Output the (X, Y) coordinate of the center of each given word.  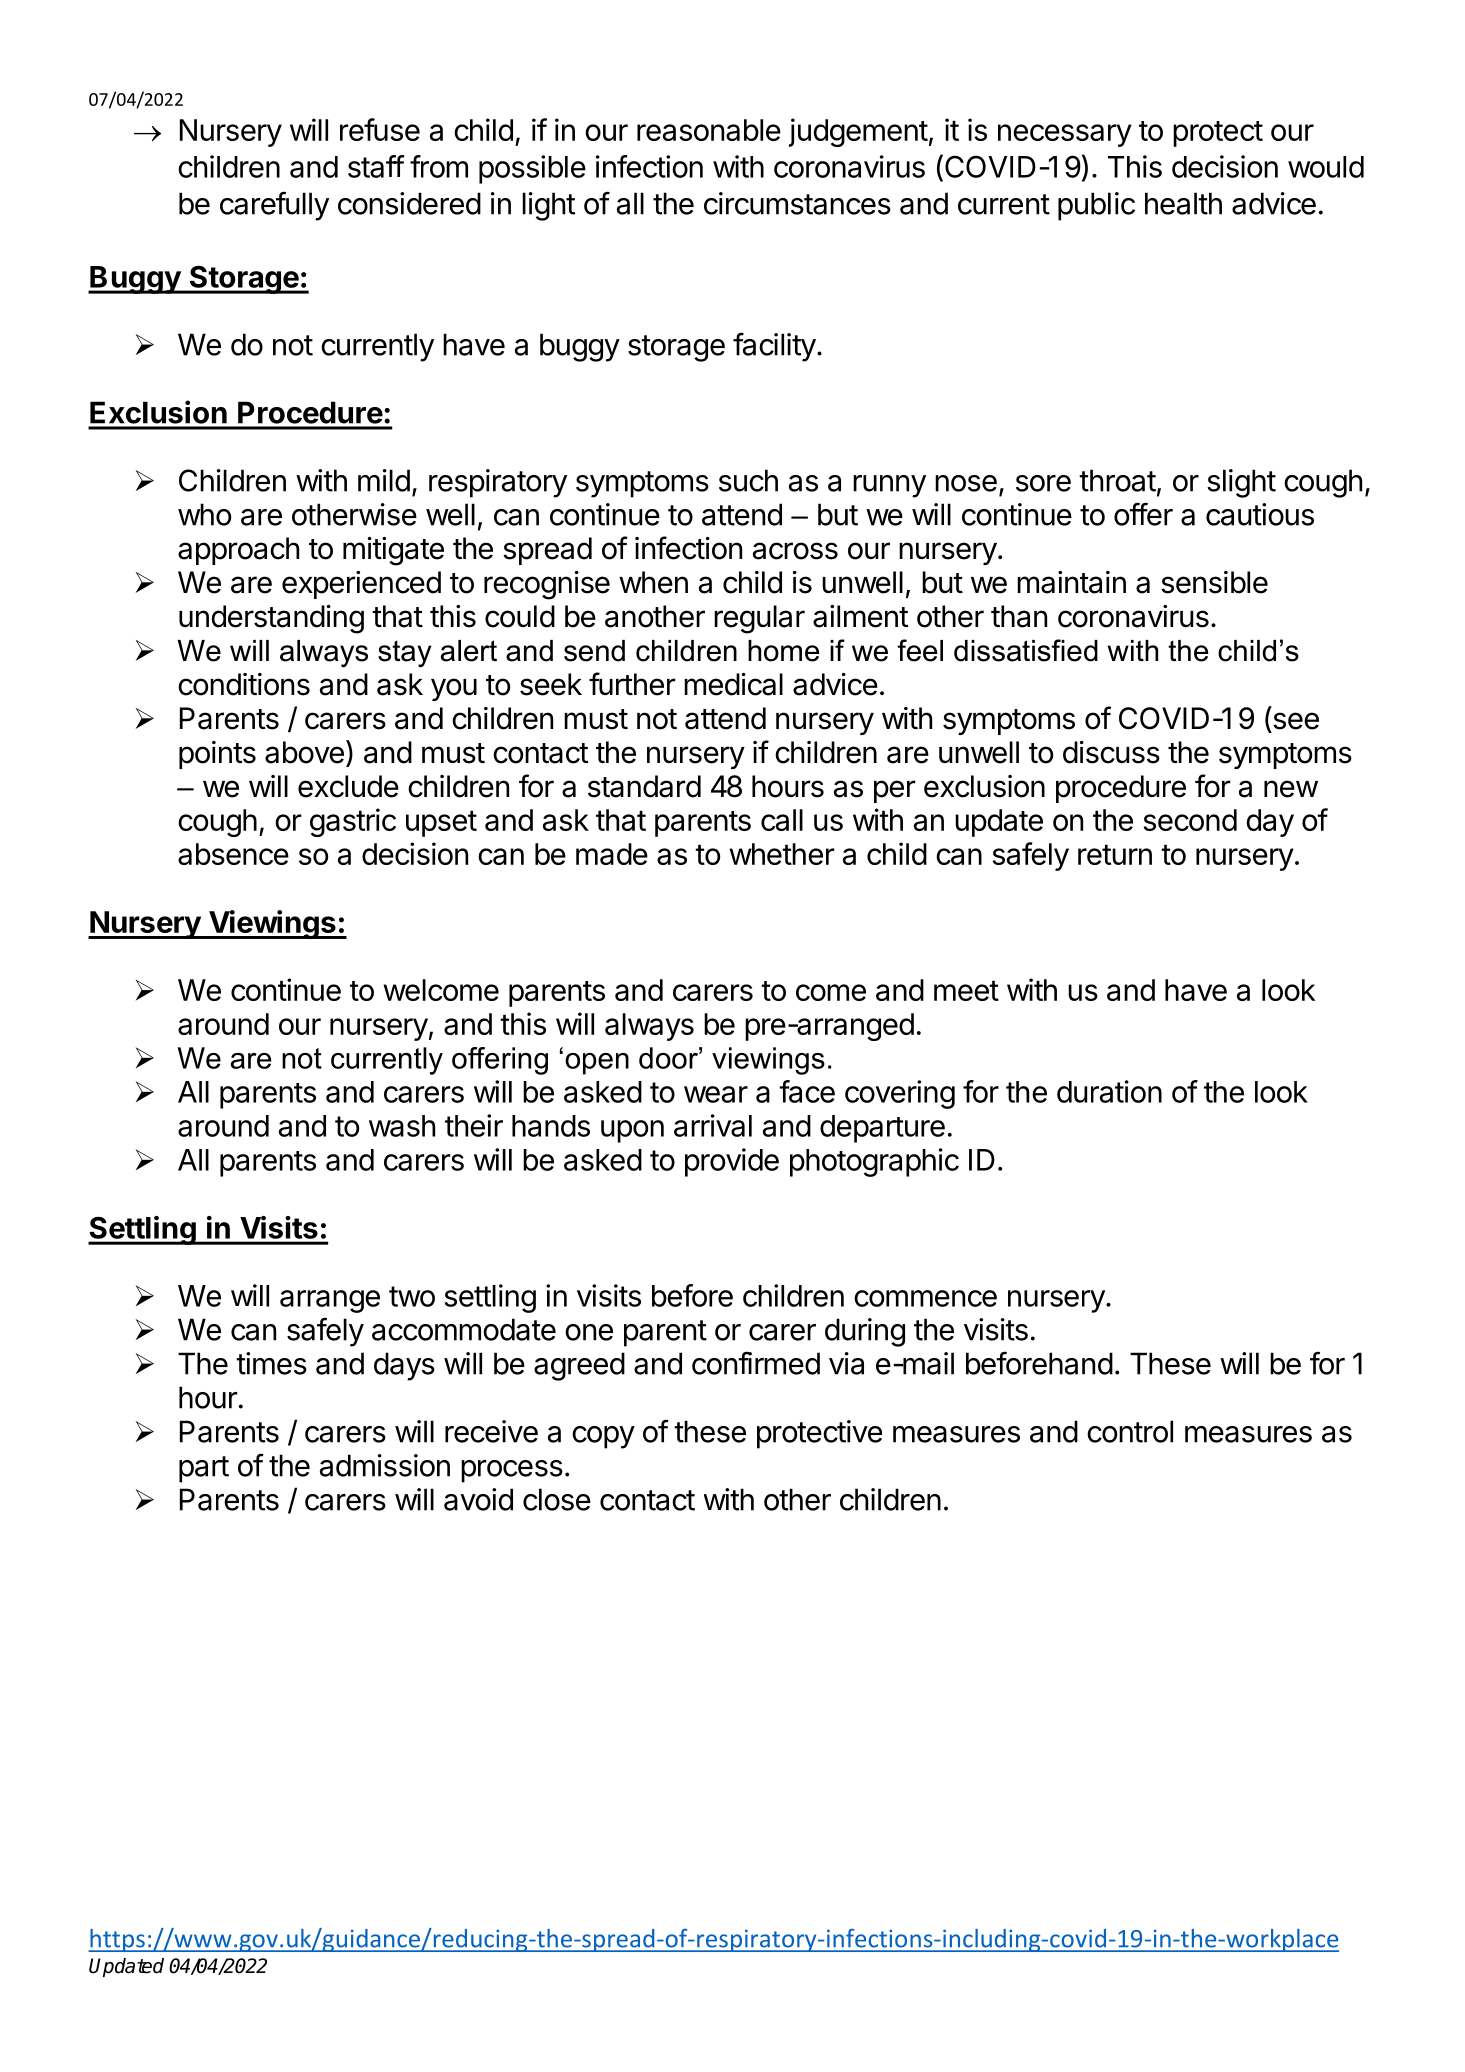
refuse (380, 129)
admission (385, 1465)
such (748, 480)
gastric (353, 822)
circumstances (797, 203)
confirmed (756, 1363)
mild (384, 480)
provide (732, 1162)
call (782, 820)
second (1190, 820)
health (1183, 203)
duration (1109, 1091)
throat (1117, 480)
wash (402, 1126)
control (1130, 1431)
